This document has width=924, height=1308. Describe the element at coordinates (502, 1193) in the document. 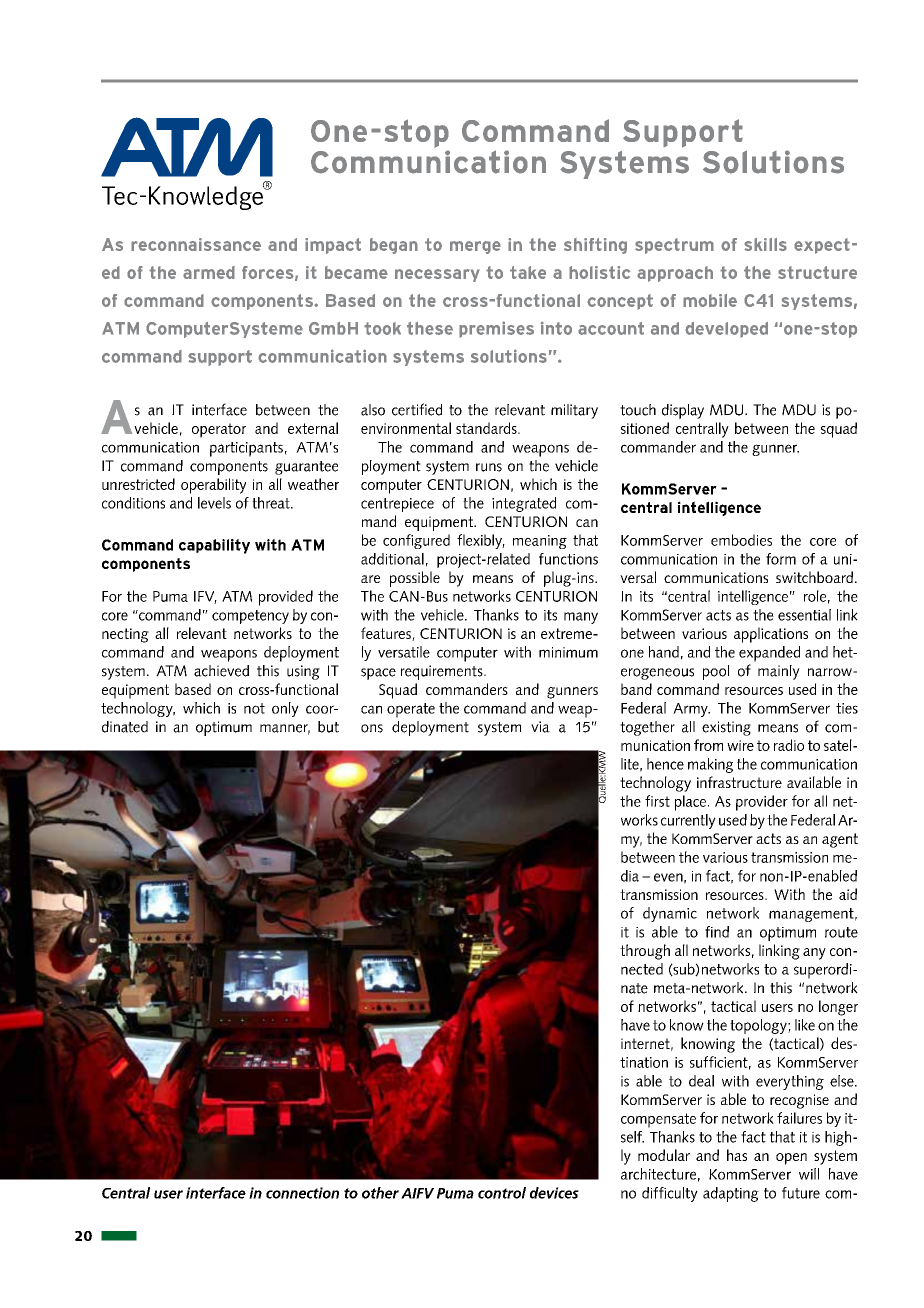

I see `control` at that location.
